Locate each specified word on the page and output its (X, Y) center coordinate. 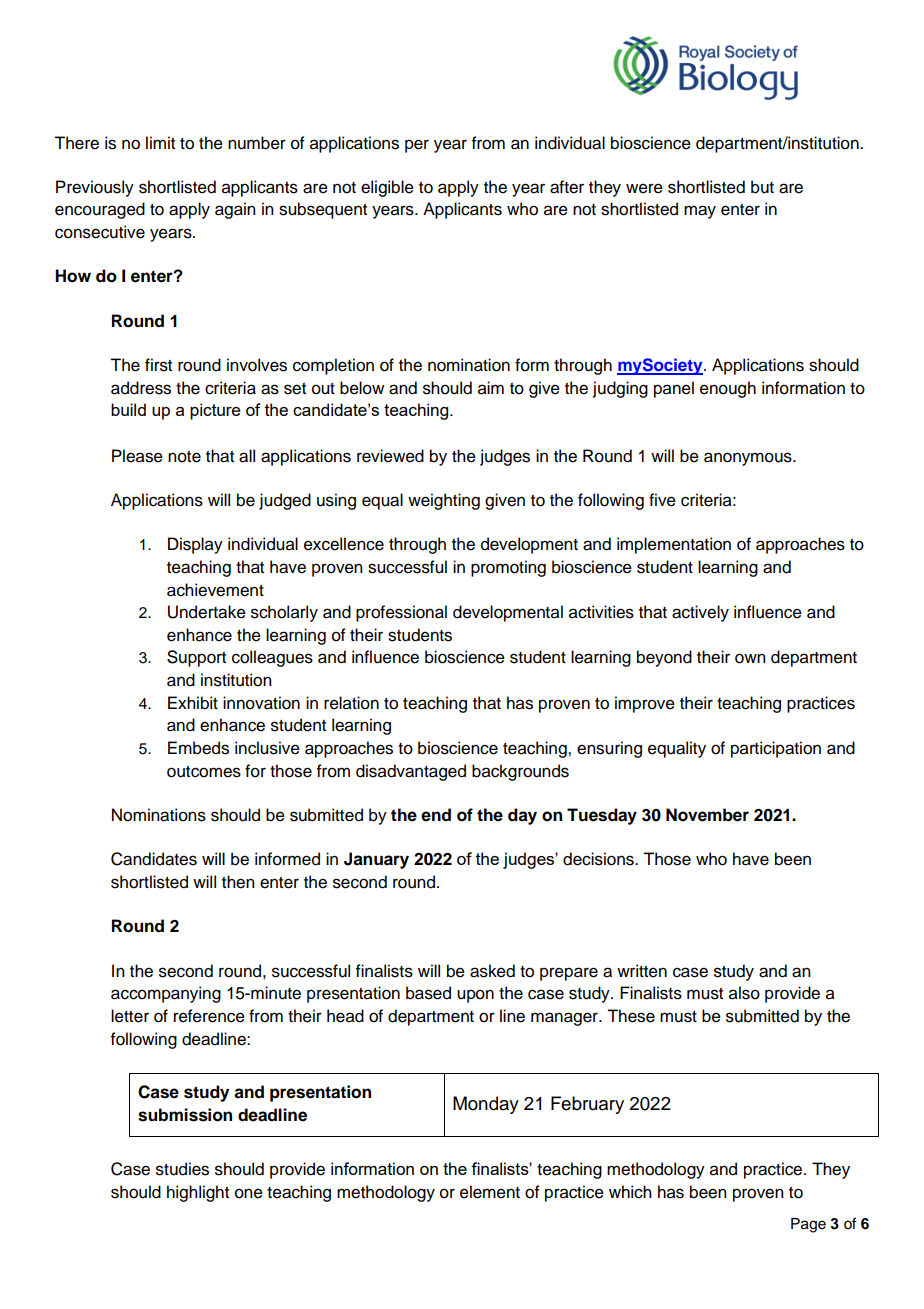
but (762, 187)
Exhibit (193, 703)
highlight (198, 1193)
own (750, 658)
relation (351, 703)
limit (160, 142)
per (417, 146)
